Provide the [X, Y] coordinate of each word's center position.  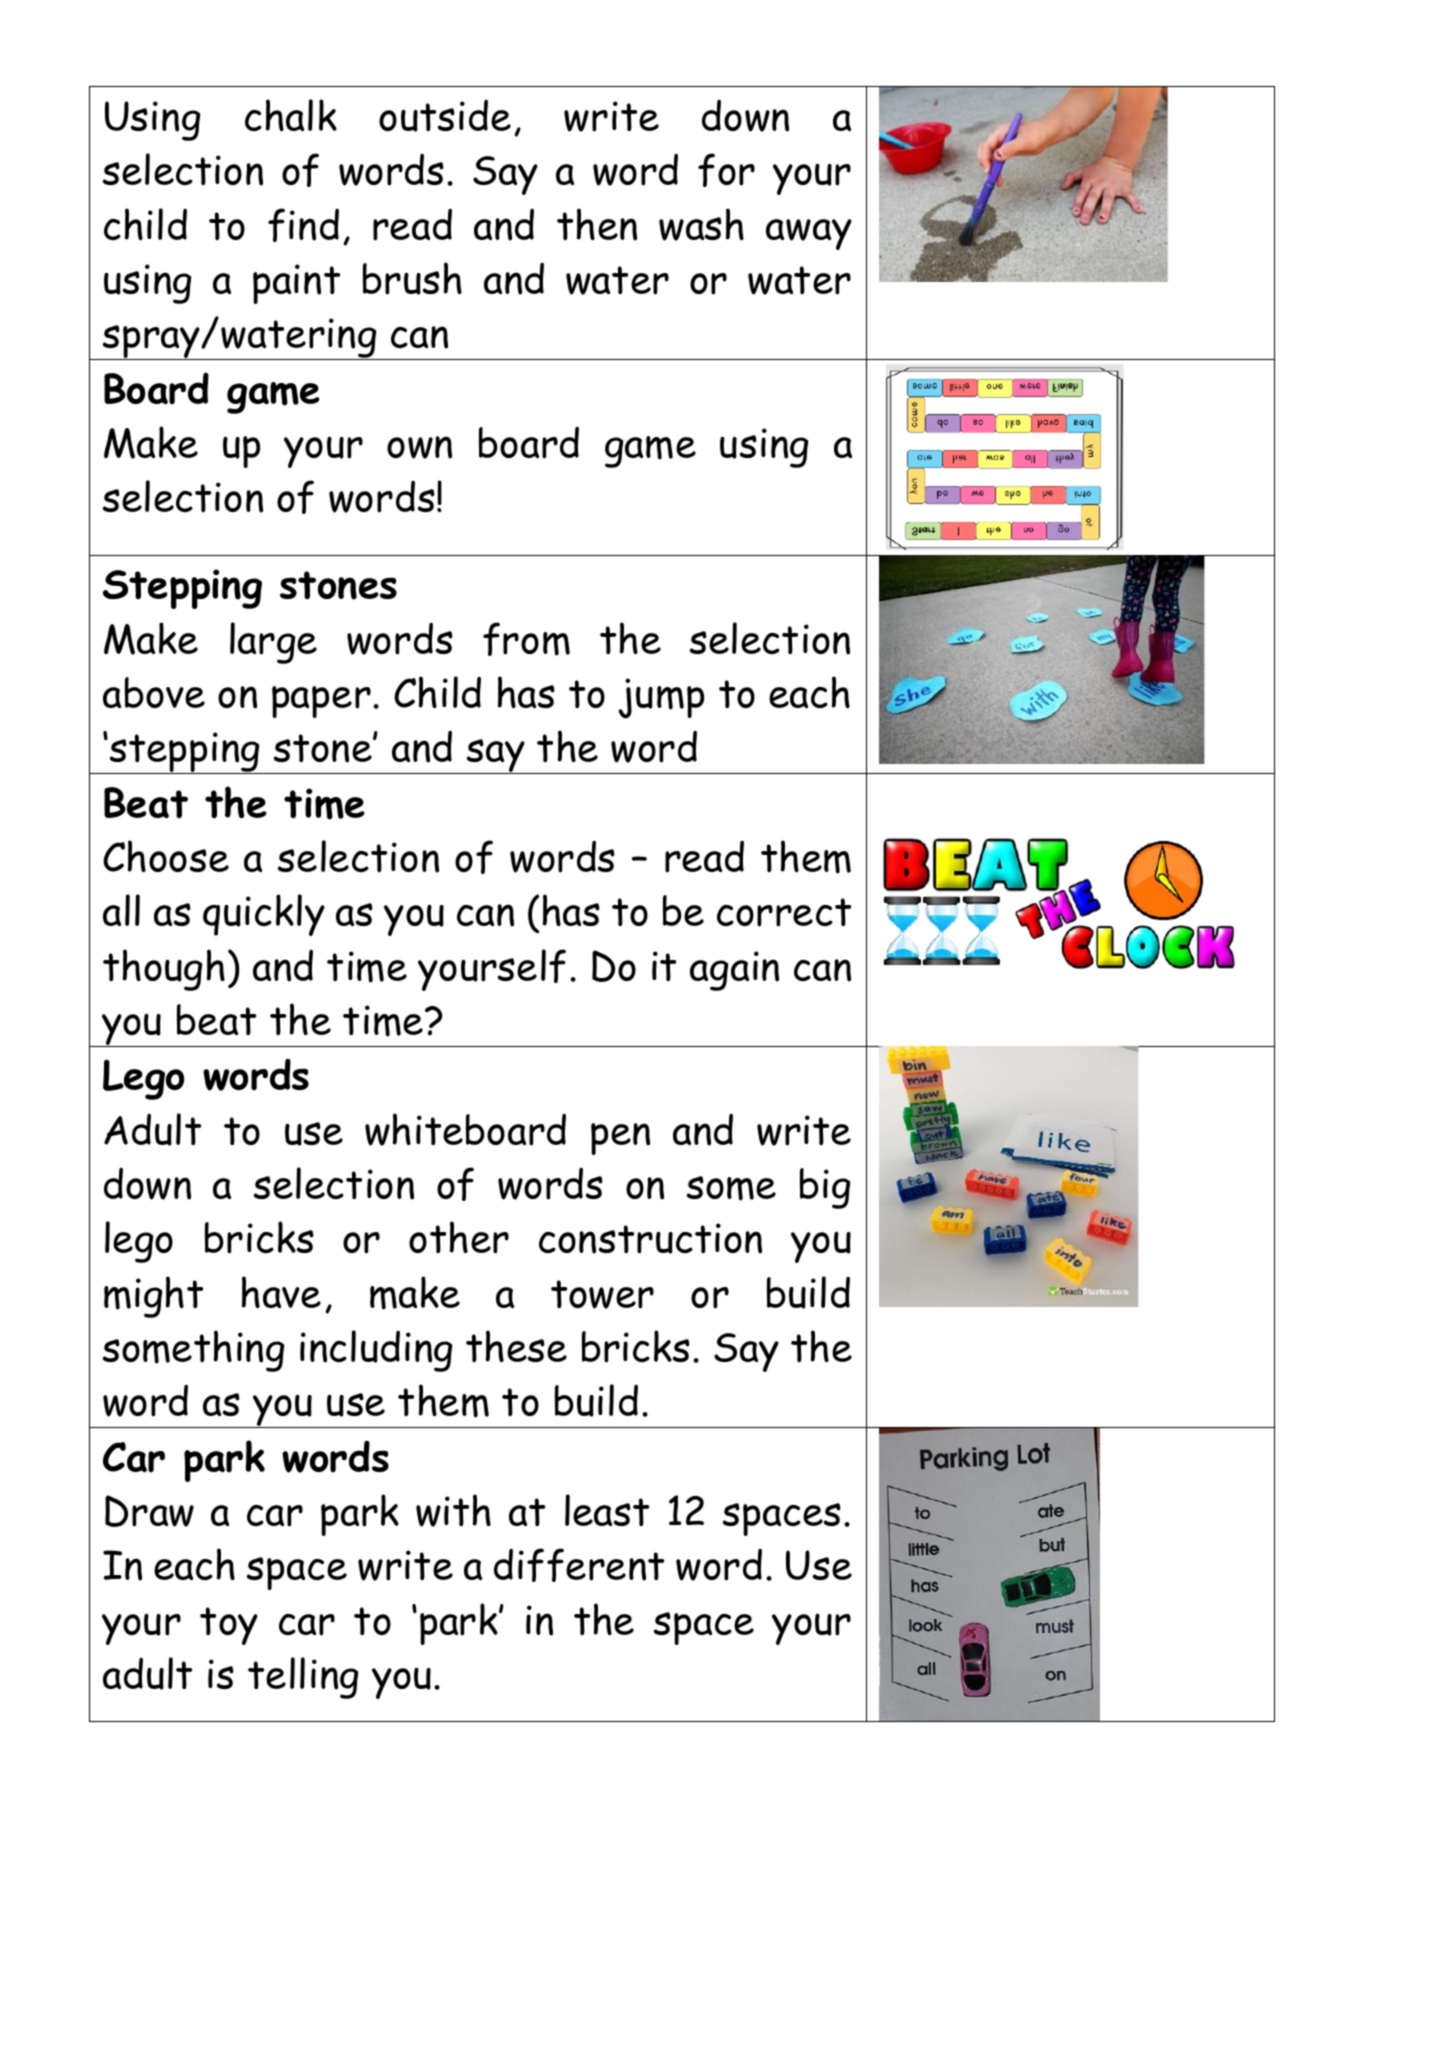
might [153, 1297]
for [726, 170]
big [825, 1188]
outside [445, 116]
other [459, 1237]
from [526, 639]
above [154, 692]
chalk [291, 115]
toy [229, 1626]
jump [661, 698]
